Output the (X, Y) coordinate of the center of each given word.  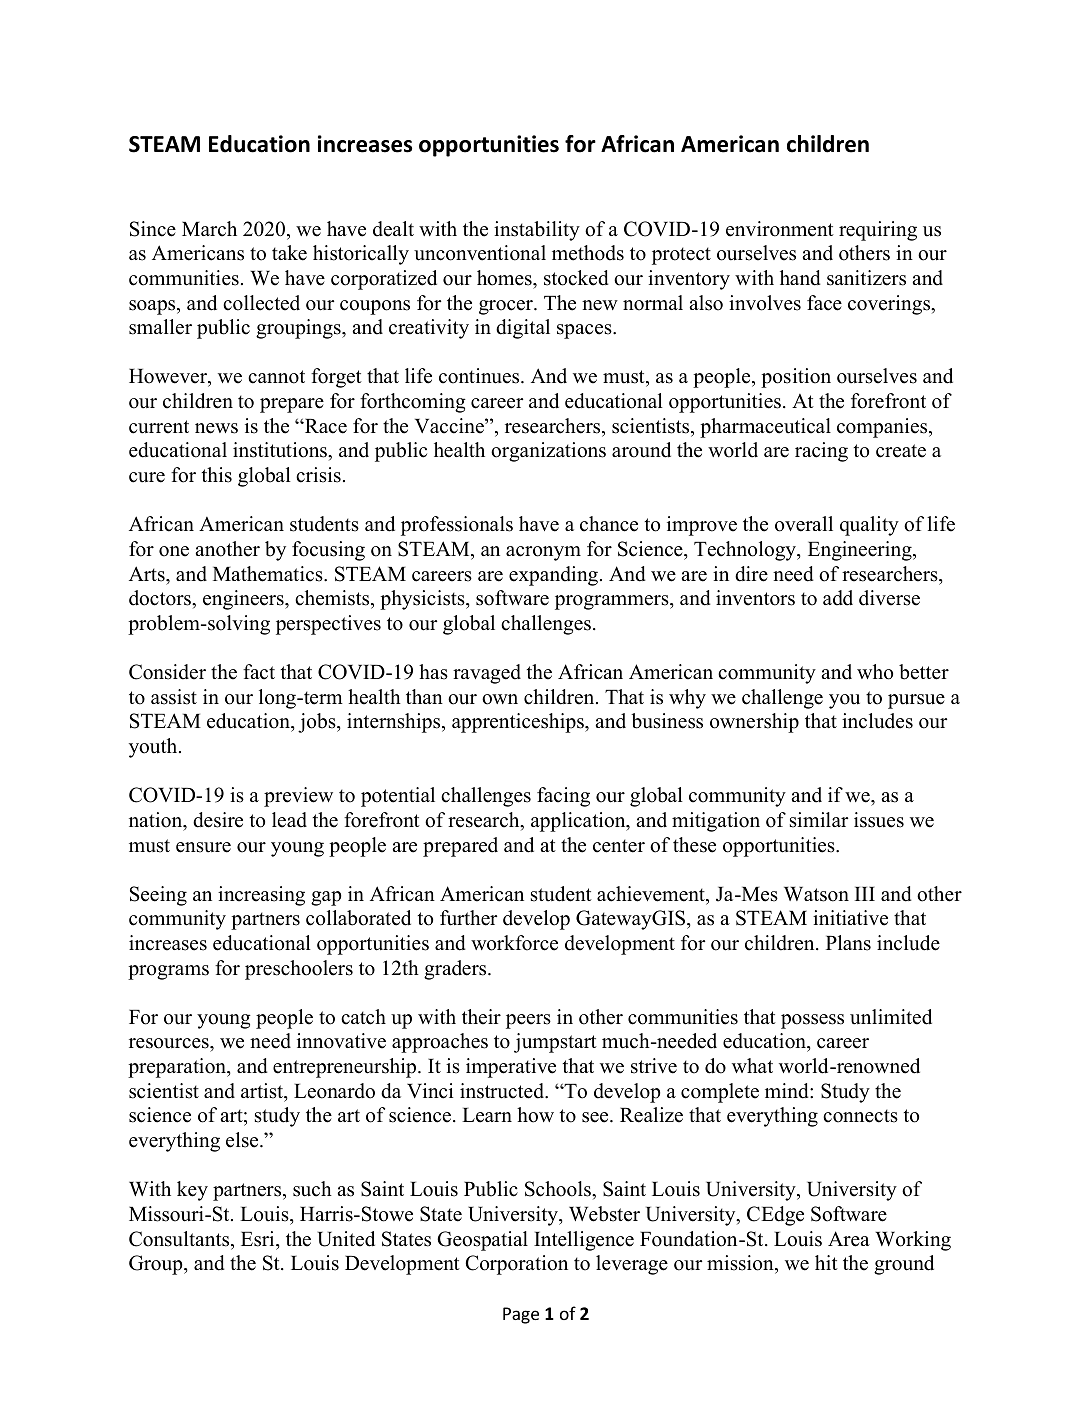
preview (298, 797)
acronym (543, 553)
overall (804, 524)
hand (800, 278)
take (289, 253)
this (217, 475)
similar (819, 820)
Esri (259, 1239)
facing (563, 797)
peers (528, 1021)
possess (812, 1021)
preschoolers (299, 970)
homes (505, 278)
